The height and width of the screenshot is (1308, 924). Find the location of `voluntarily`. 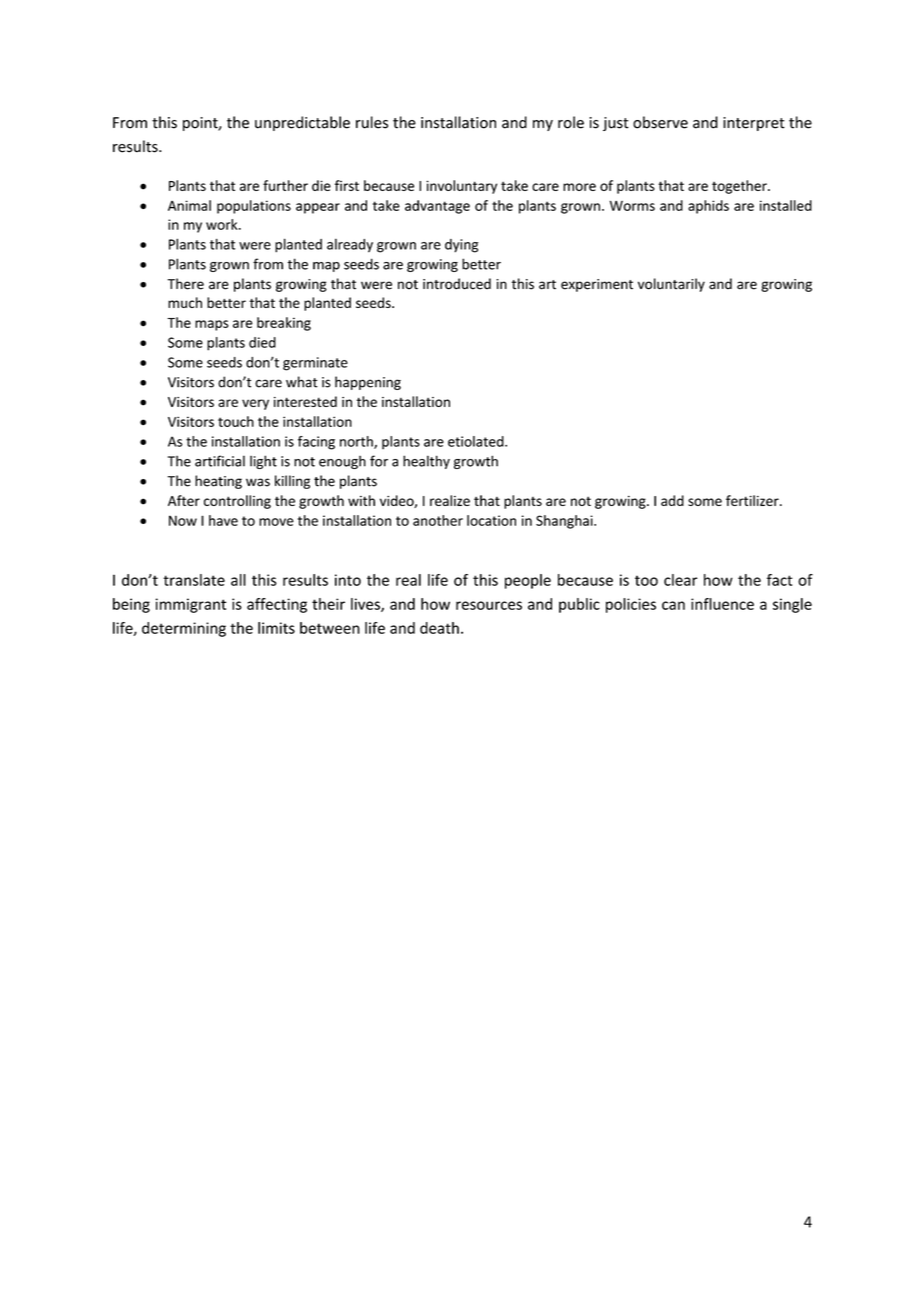

voluntarily is located at coordinates (671, 285).
